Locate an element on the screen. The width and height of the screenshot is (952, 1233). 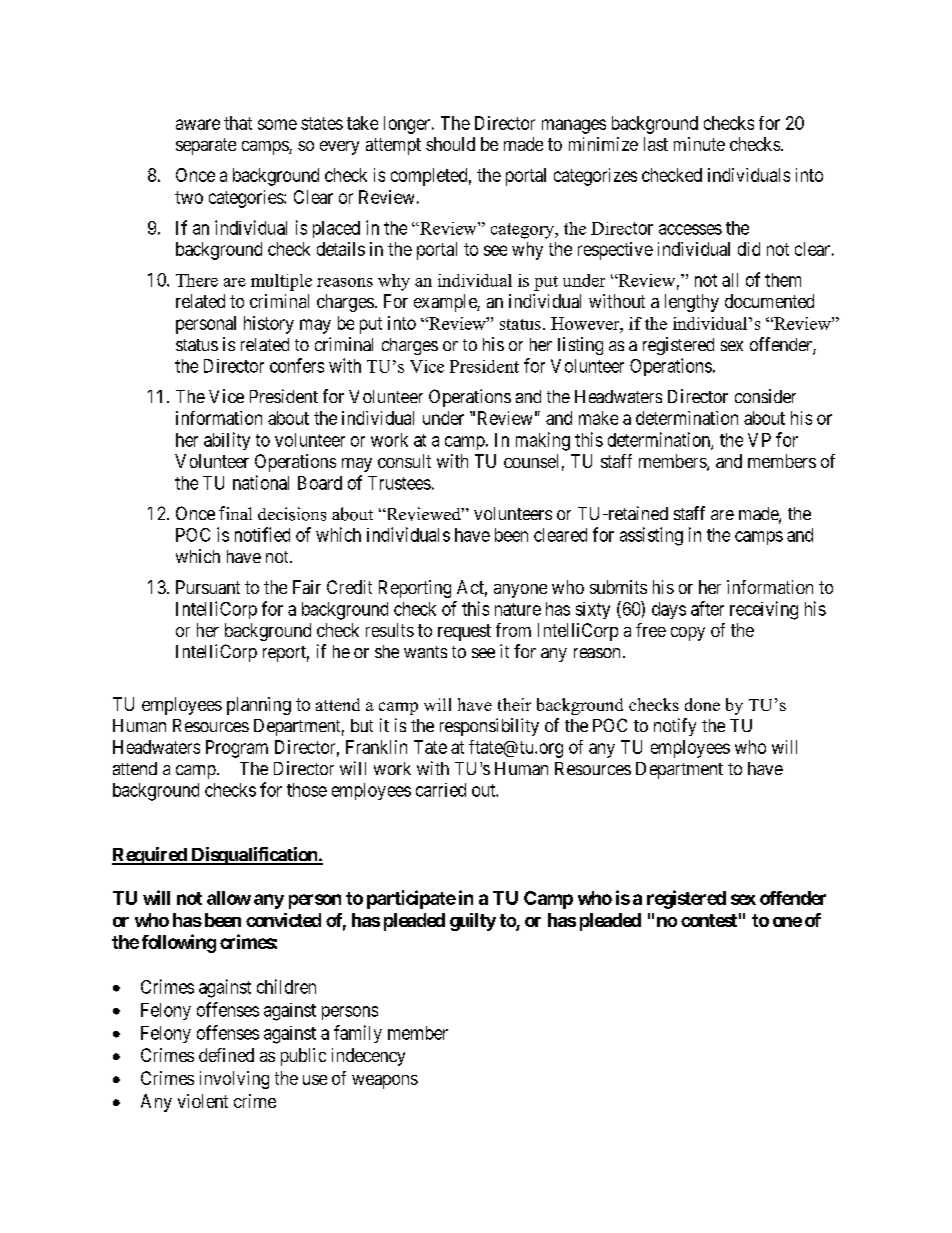
weapons is located at coordinates (385, 1082).
